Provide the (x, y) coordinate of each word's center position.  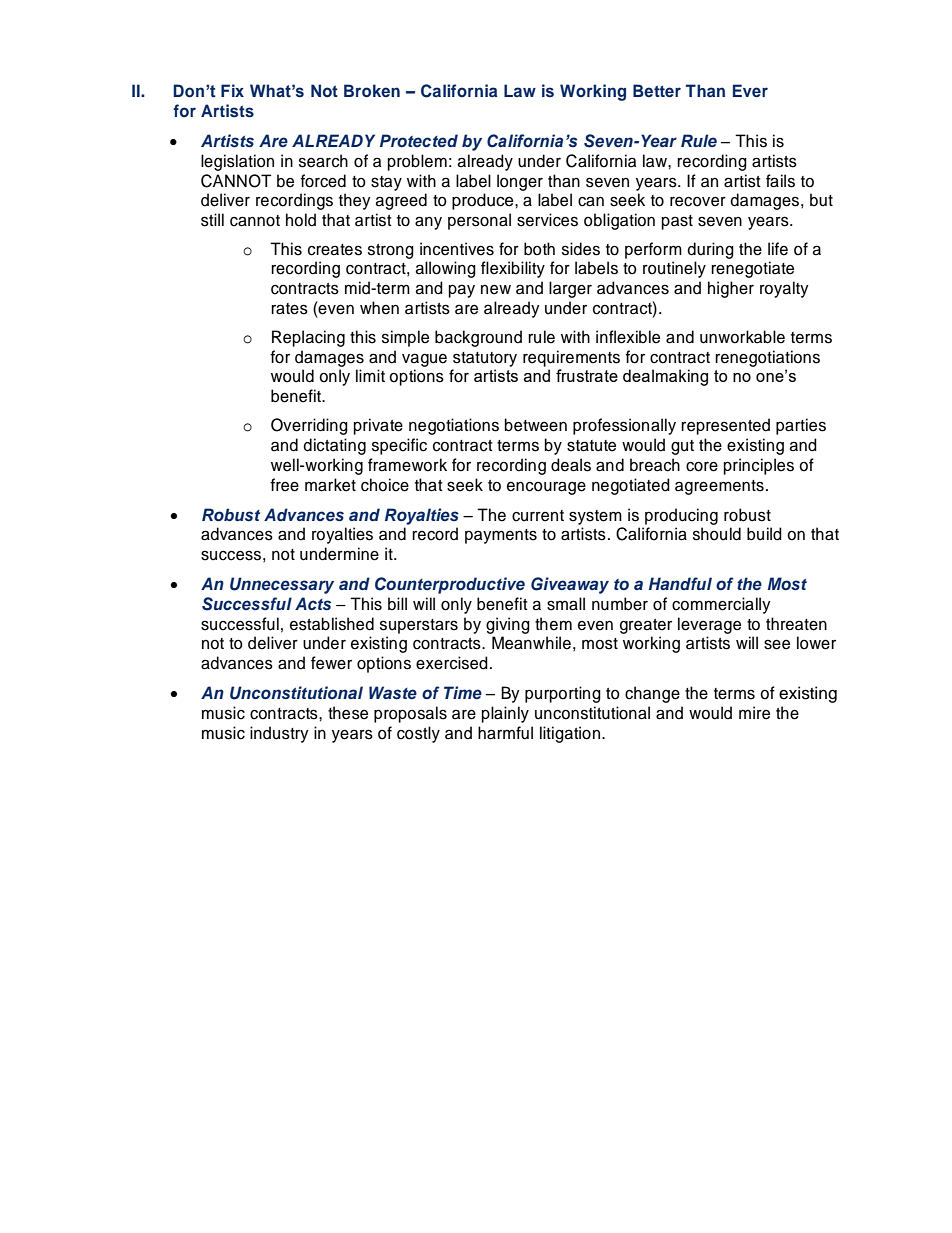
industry (279, 734)
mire (754, 713)
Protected (419, 140)
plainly (505, 714)
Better (657, 90)
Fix (232, 90)
